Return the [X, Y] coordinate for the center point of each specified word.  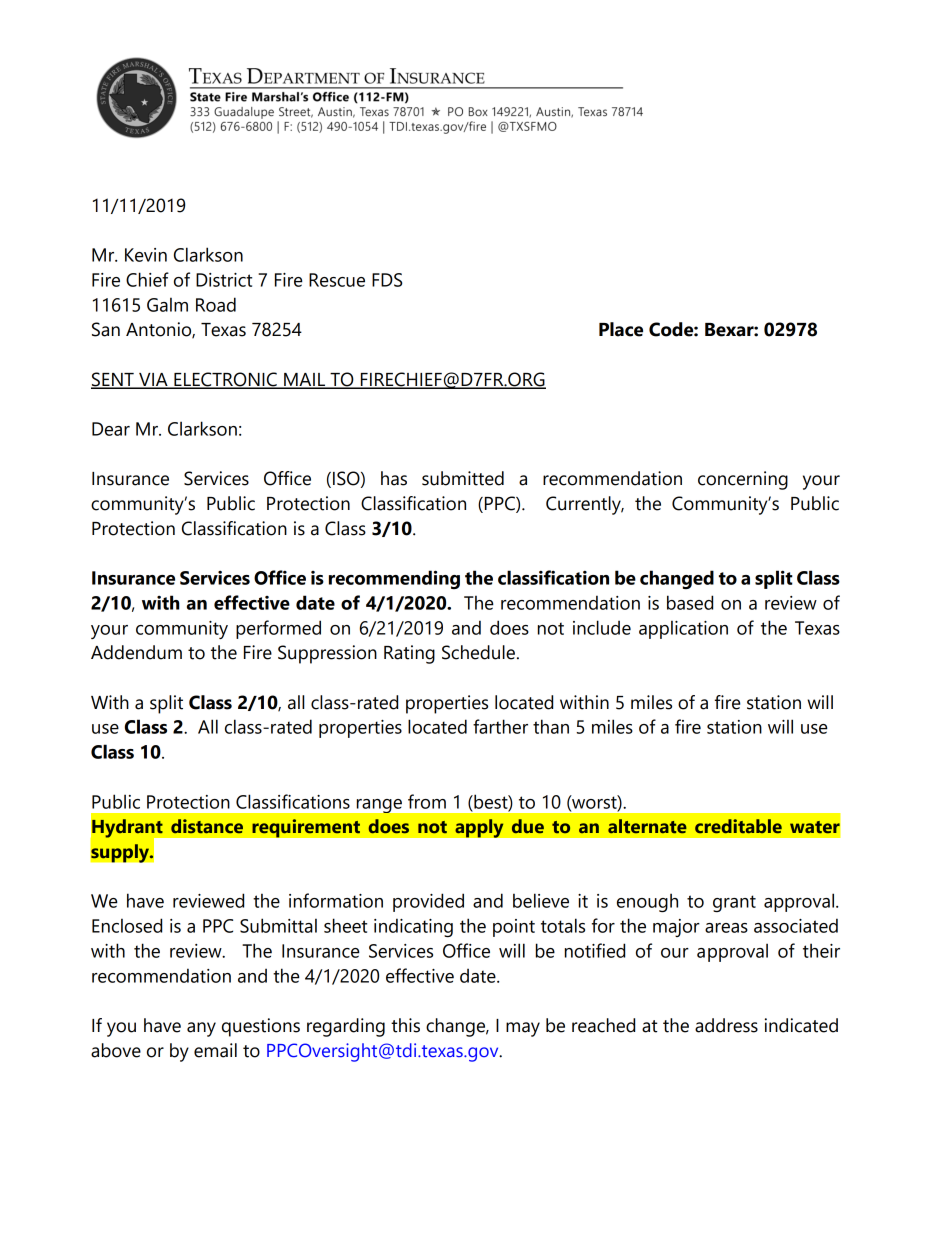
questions [261, 1027]
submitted [463, 478]
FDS [387, 280]
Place [621, 329]
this [405, 1025]
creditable [738, 826]
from [427, 801]
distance [207, 826]
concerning [743, 480]
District [224, 280]
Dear [111, 429]
